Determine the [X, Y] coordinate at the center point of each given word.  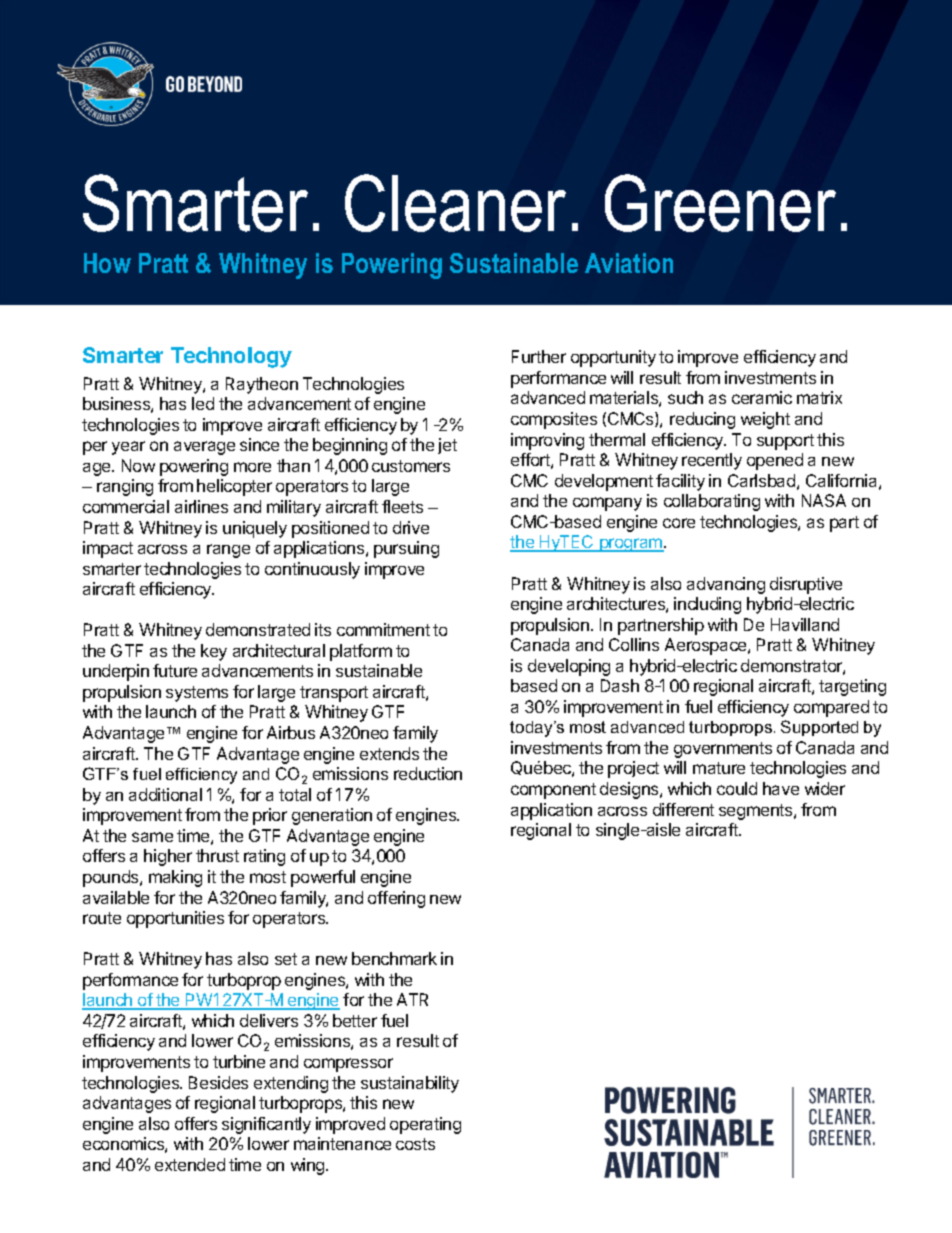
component [553, 791]
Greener [720, 203]
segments [757, 812]
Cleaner [455, 203]
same [152, 837]
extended [190, 1164]
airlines [201, 506]
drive [411, 527]
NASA [824, 500]
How [107, 263]
